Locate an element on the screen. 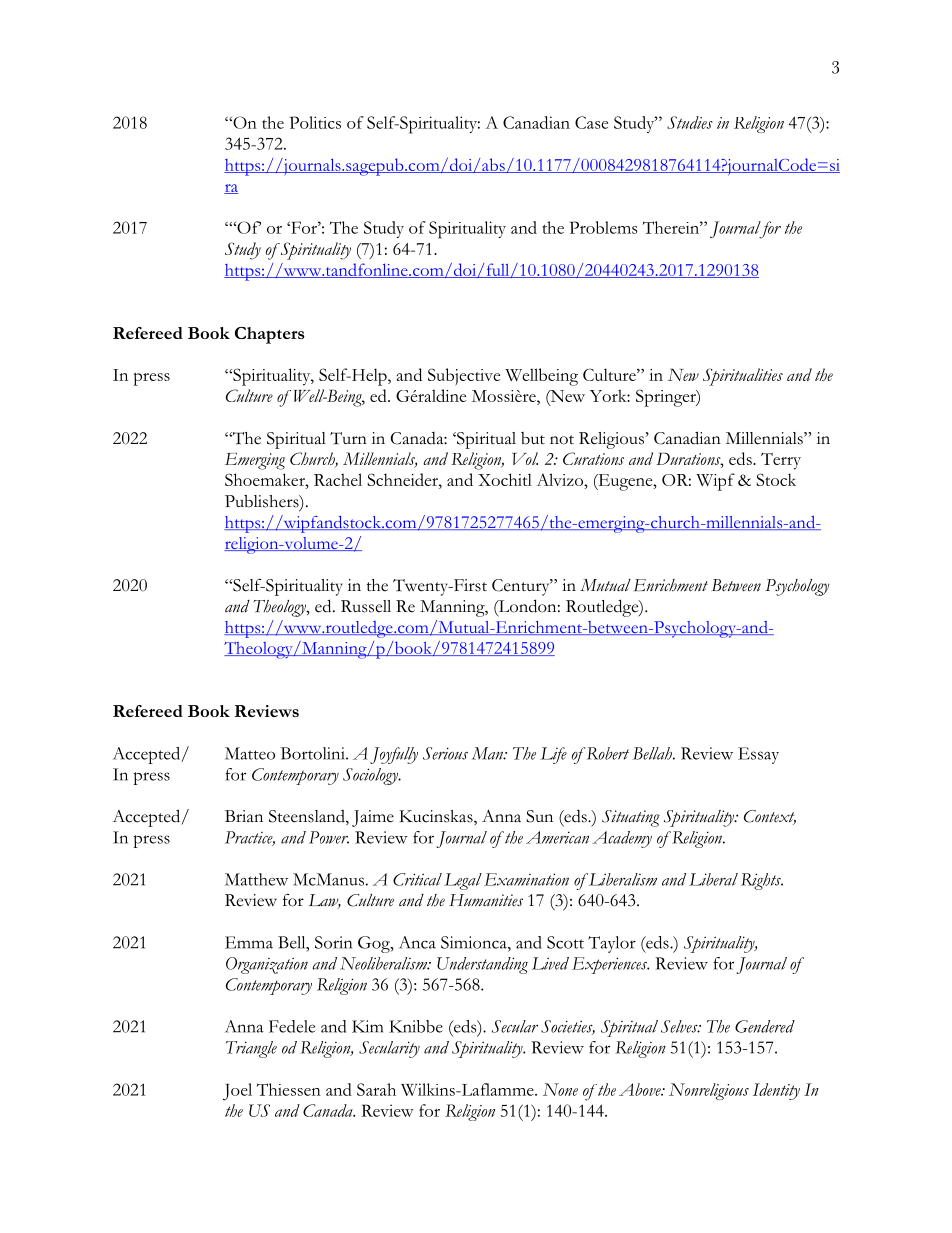 This screenshot has height=1233, width=952. Case is located at coordinates (591, 122).
